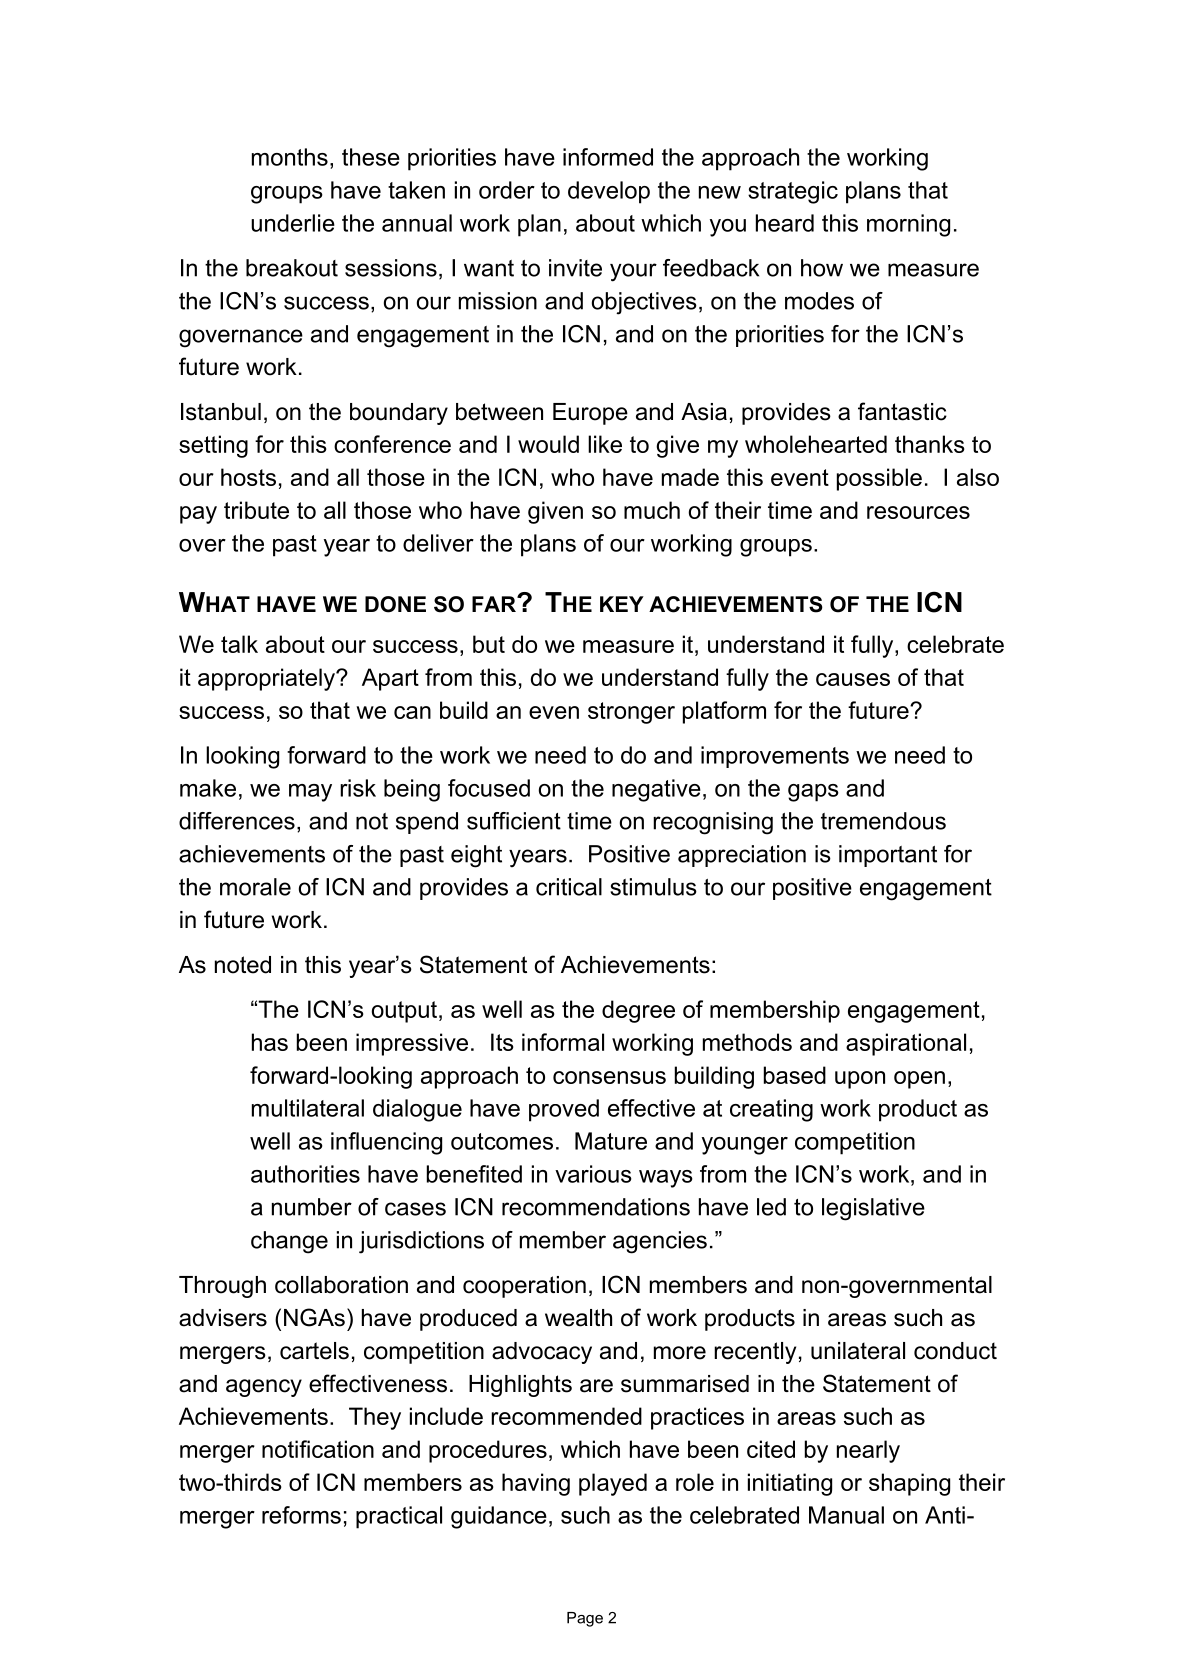  What do you see at coordinates (609, 192) in the screenshot?
I see `develop` at bounding box center [609, 192].
